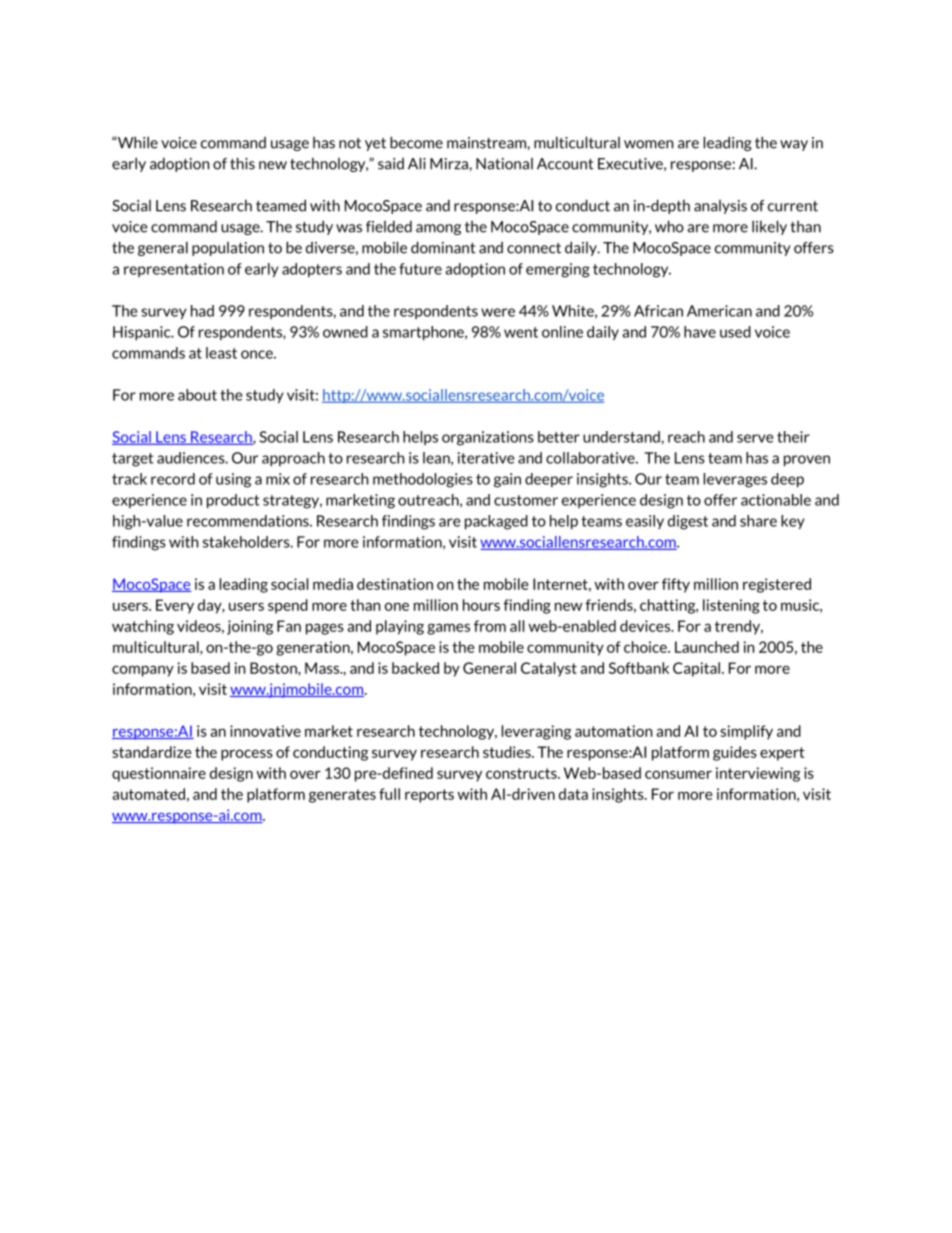 The image size is (952, 1233). What do you see at coordinates (159, 774) in the document?
I see `questionnaire` at bounding box center [159, 774].
